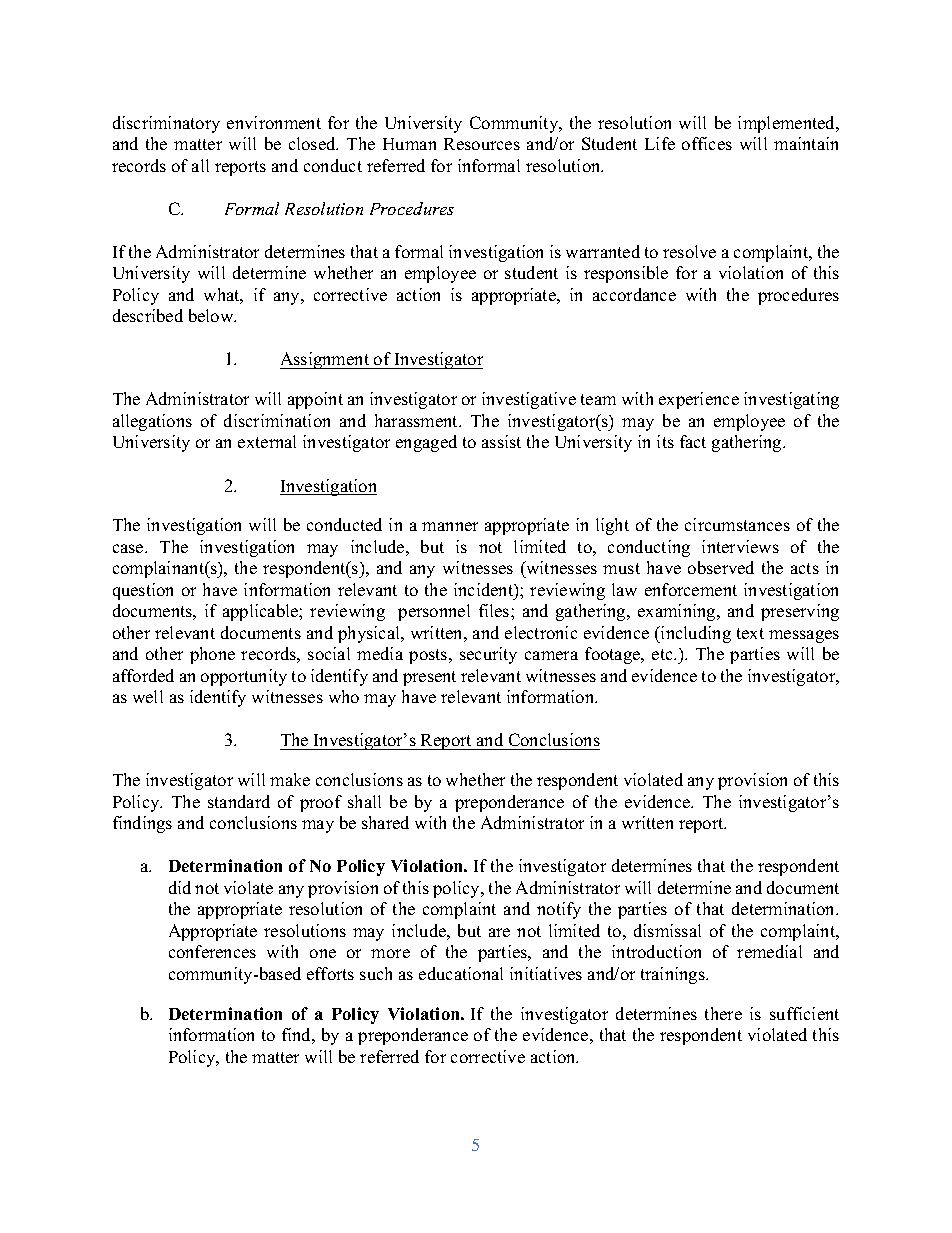  What do you see at coordinates (450, 526) in the screenshot?
I see `manner` at bounding box center [450, 526].
